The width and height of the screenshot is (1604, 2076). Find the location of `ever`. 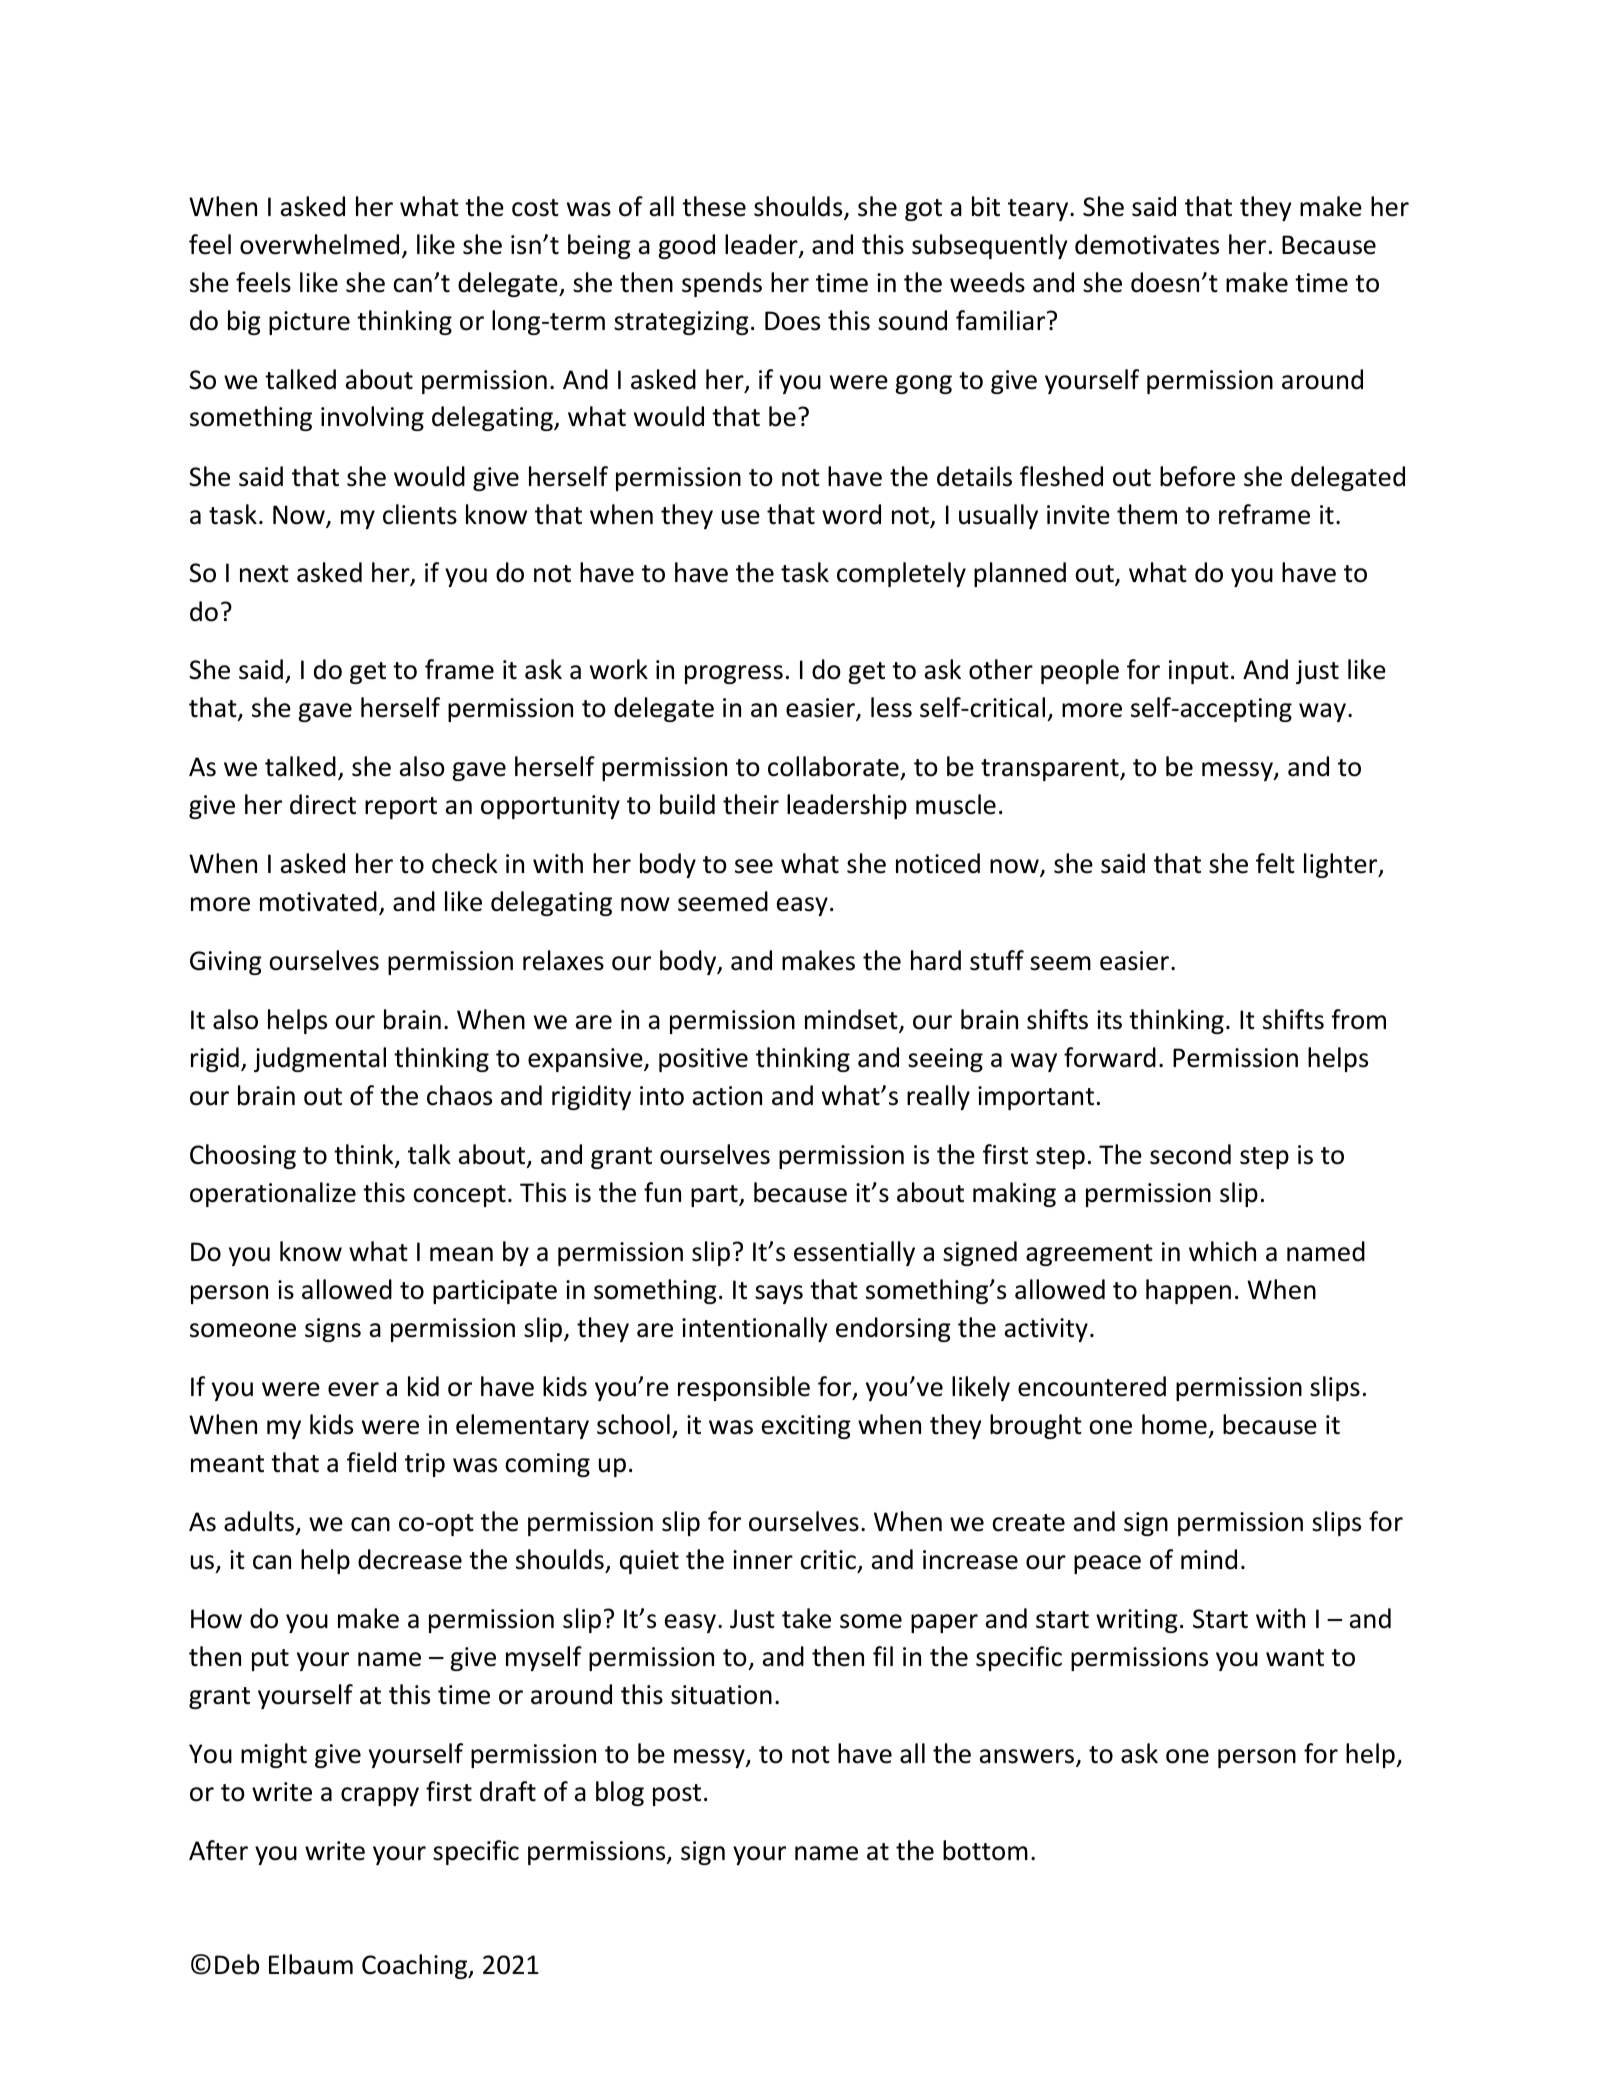

ever is located at coordinates (353, 1389).
